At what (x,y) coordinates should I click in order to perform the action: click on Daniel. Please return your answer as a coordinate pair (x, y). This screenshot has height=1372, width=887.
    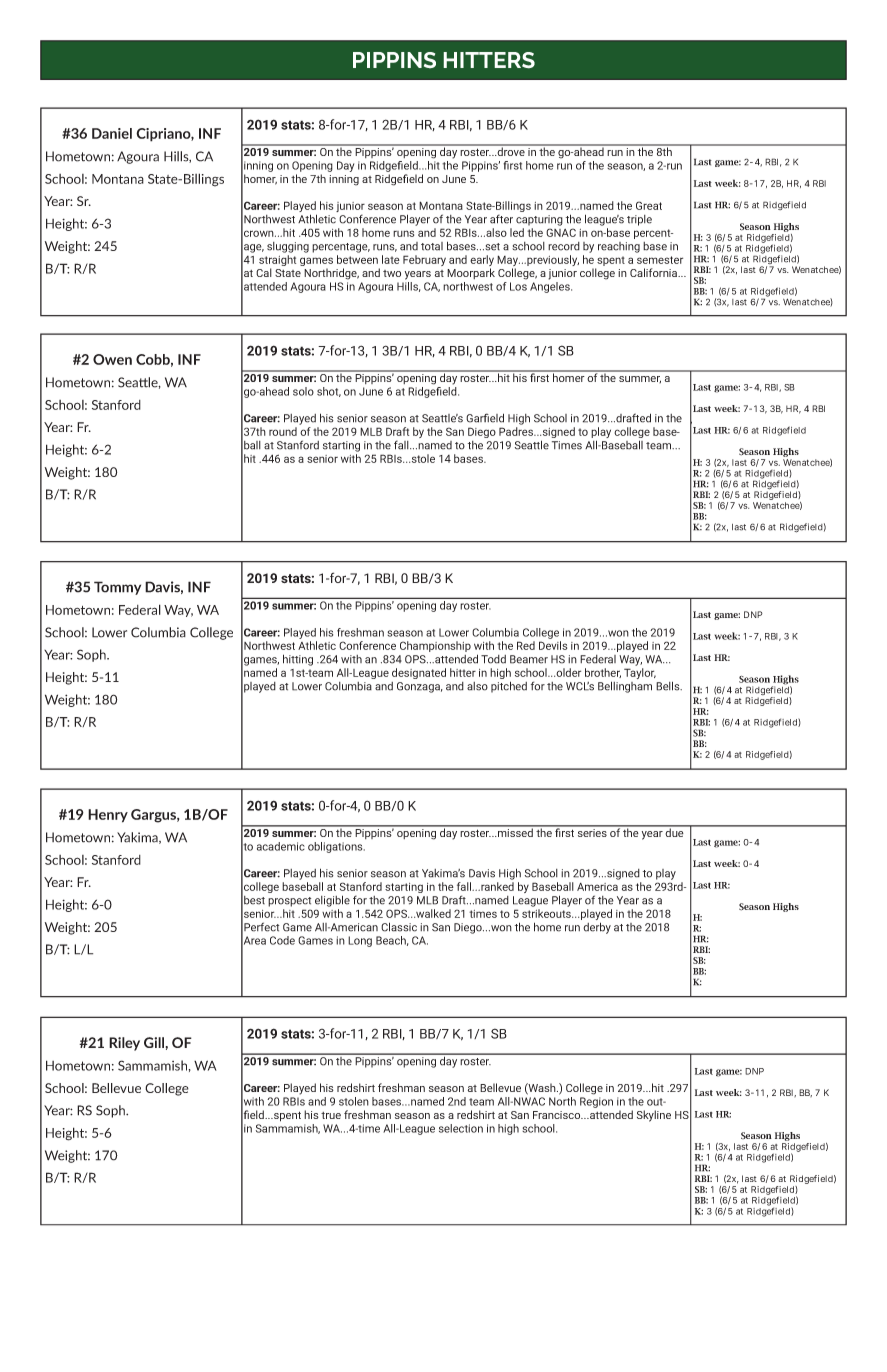
    Looking at the image, I should click on (112, 133).
